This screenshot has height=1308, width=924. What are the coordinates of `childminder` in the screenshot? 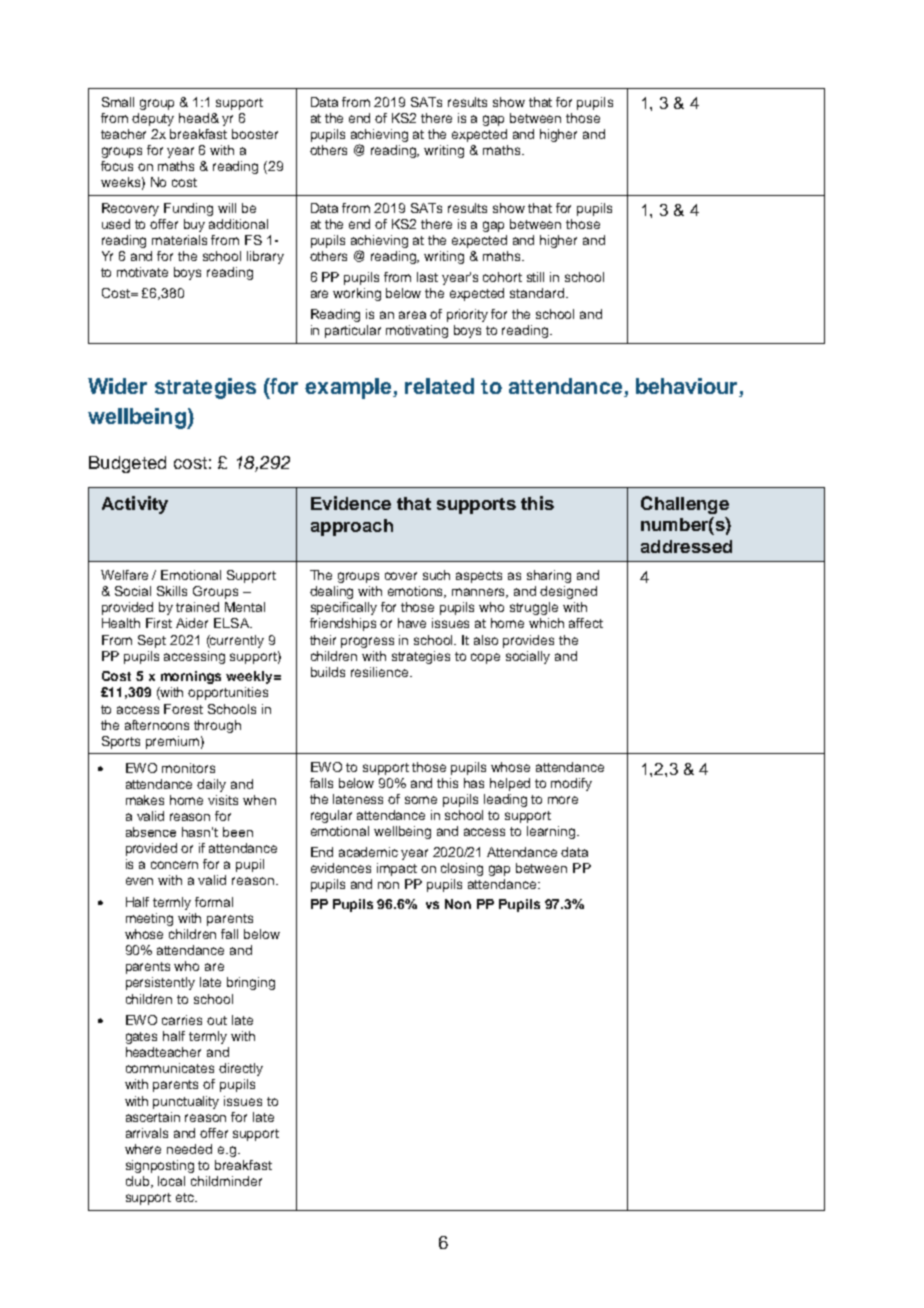 It's located at (226, 1181).
